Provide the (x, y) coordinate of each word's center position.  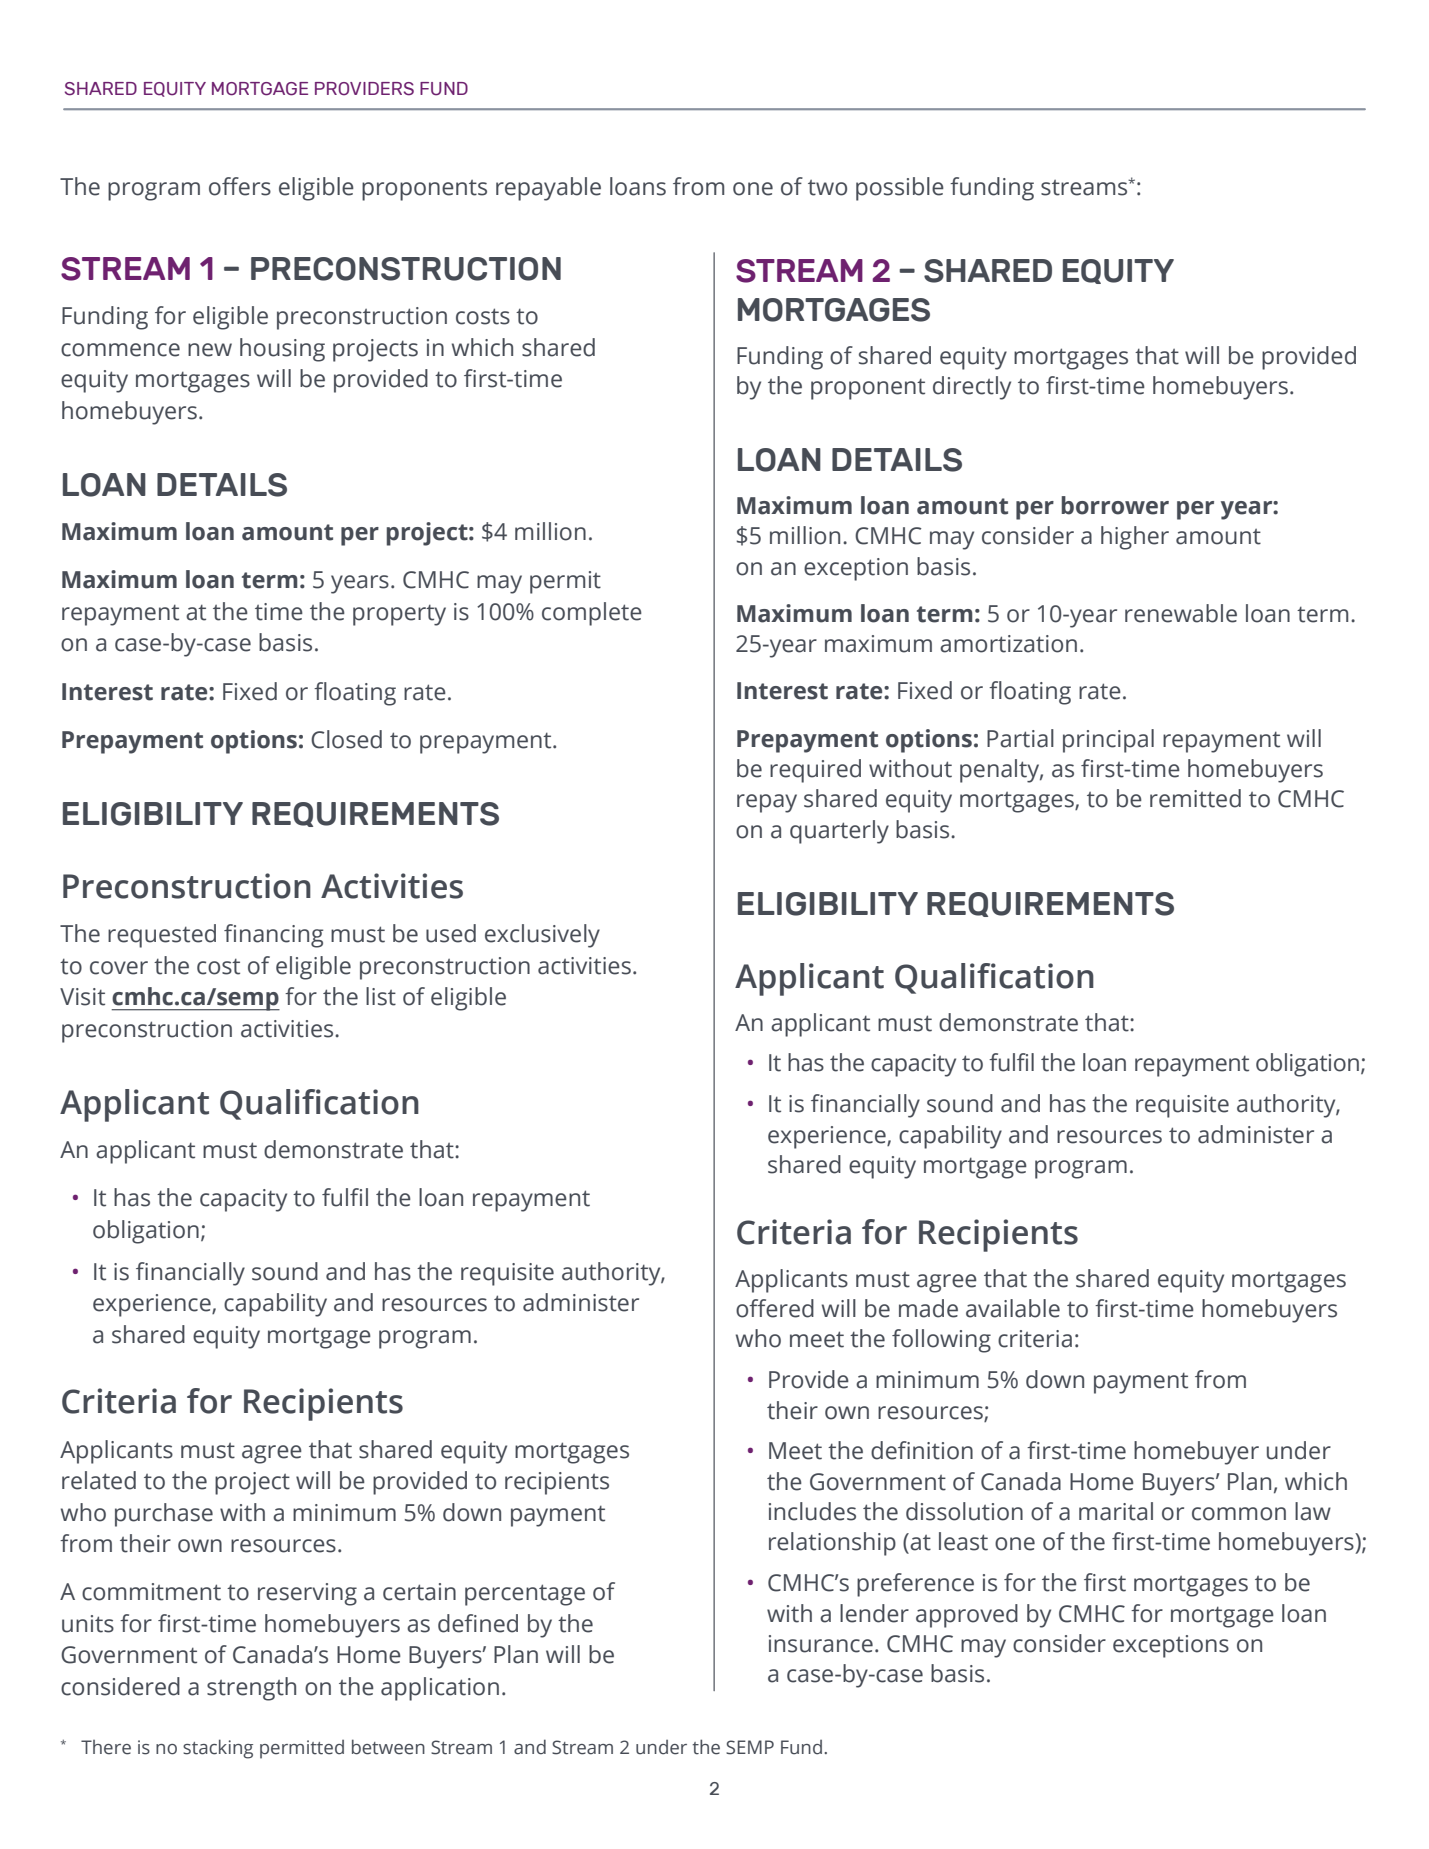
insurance (821, 1644)
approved (967, 1616)
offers (240, 186)
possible (900, 189)
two (827, 188)
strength (251, 1689)
